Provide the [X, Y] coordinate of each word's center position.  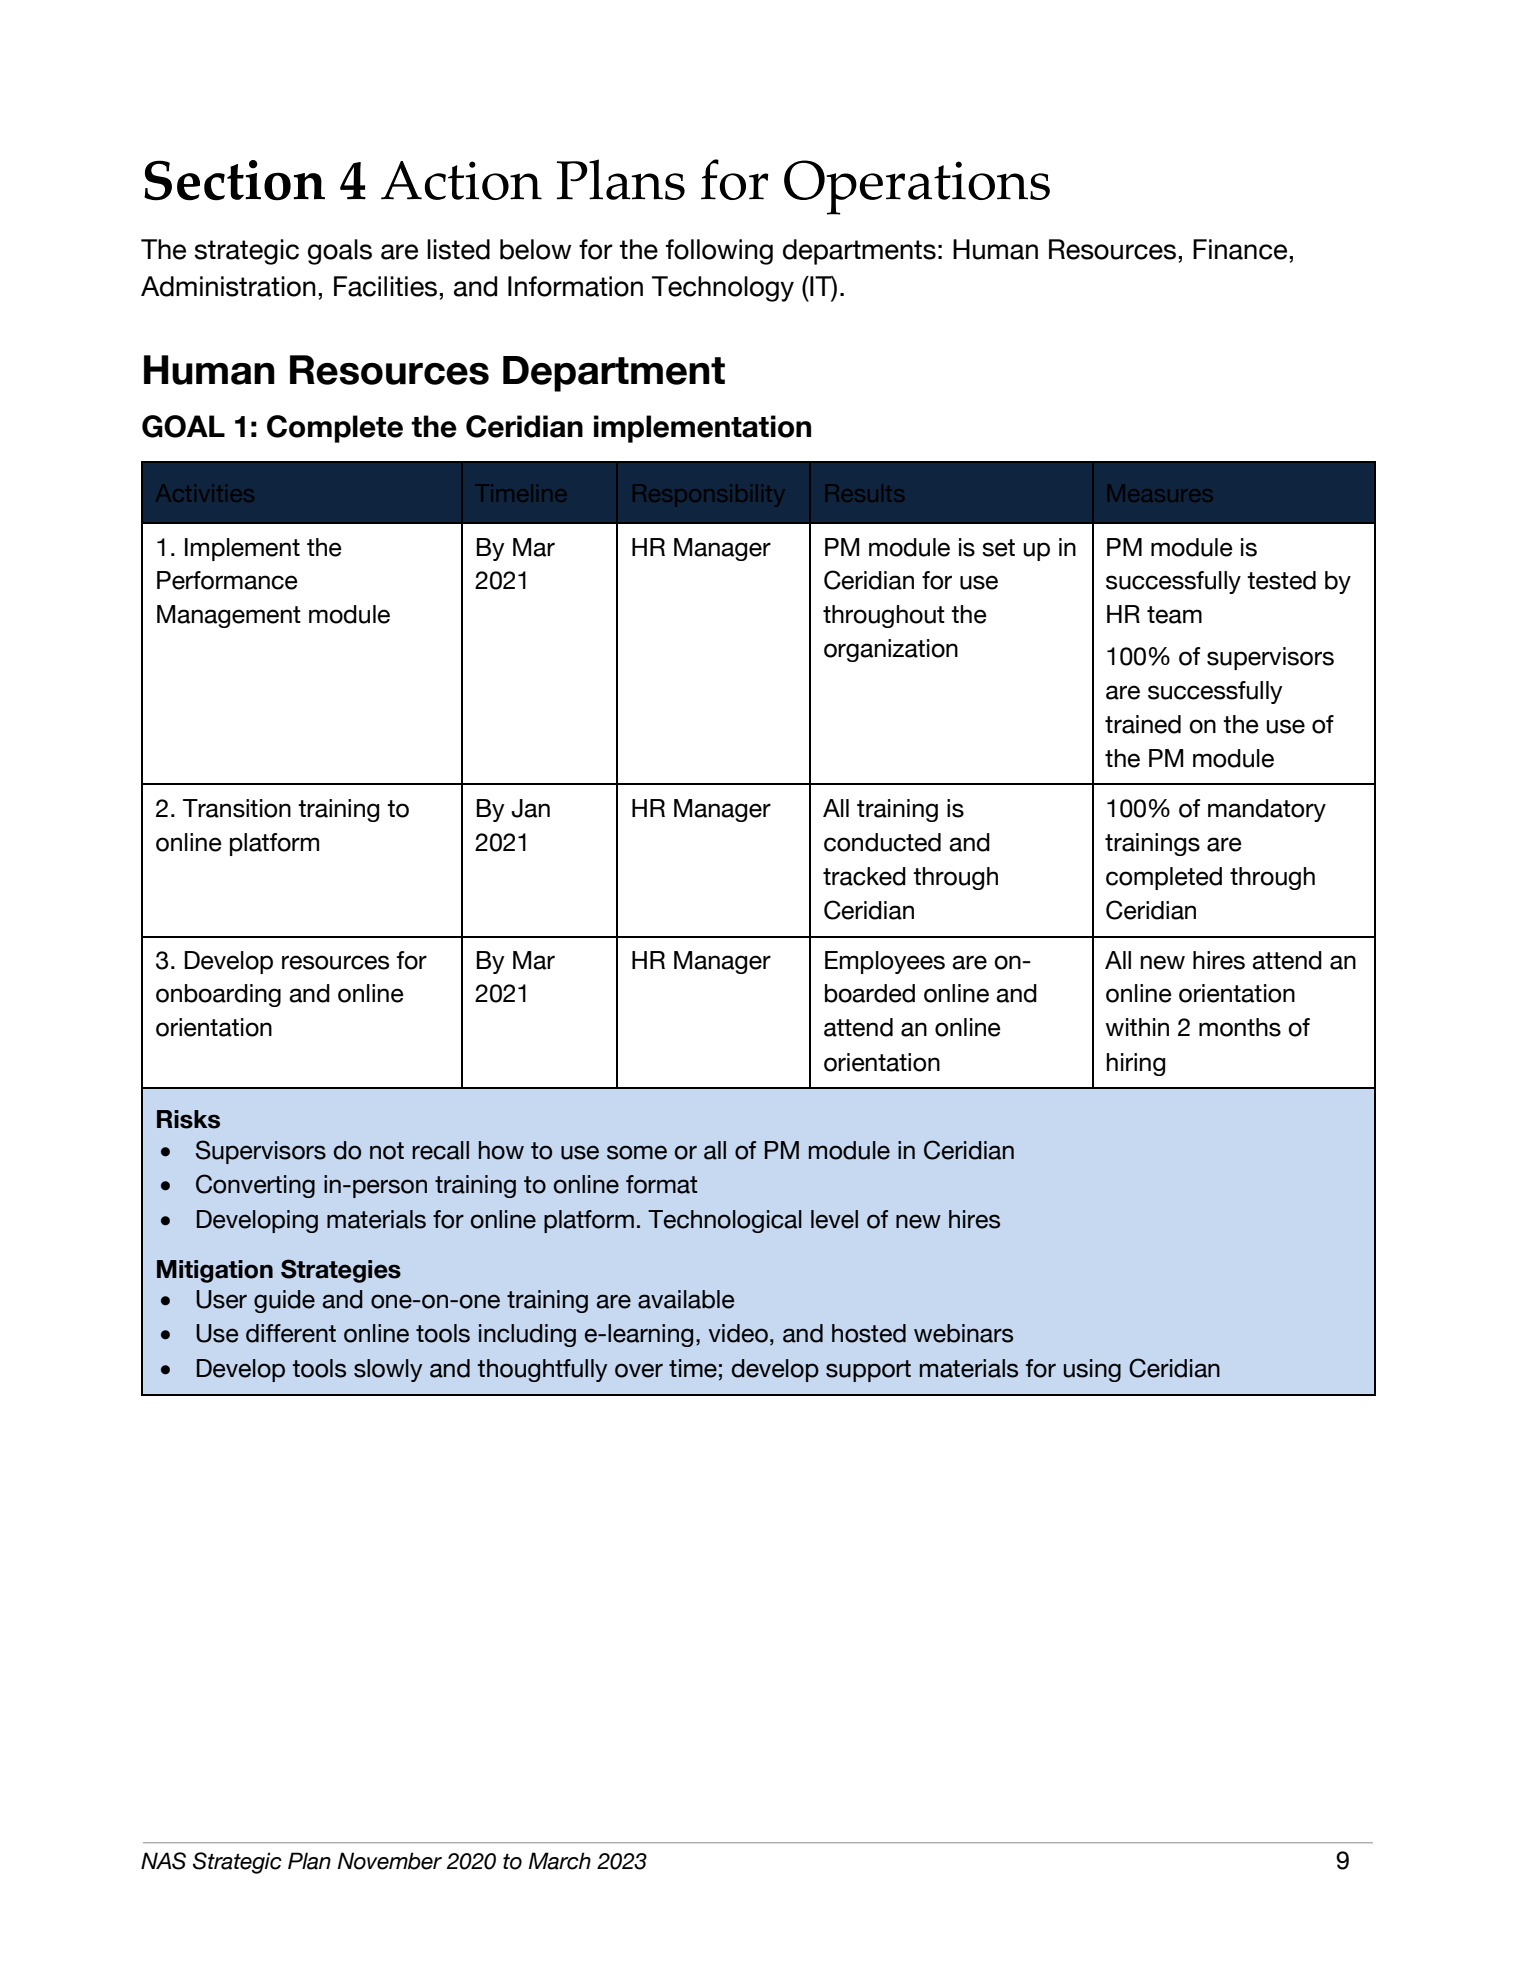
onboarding [218, 995]
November [389, 1861]
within [1137, 1027]
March [559, 1861]
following [719, 252]
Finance [1240, 249]
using [1092, 1370]
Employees [885, 962]
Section [234, 180]
